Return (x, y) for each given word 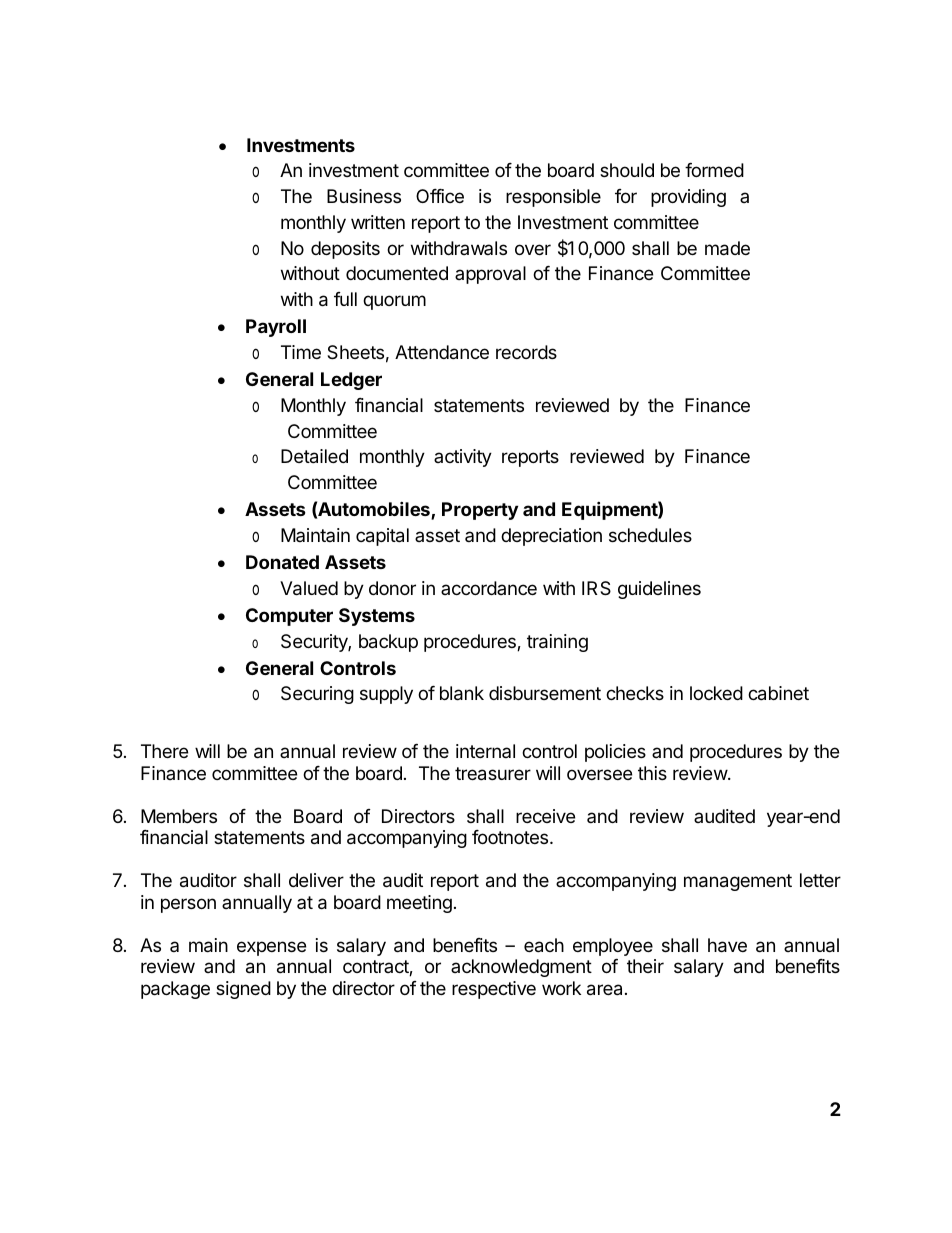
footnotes (511, 837)
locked (716, 693)
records (526, 352)
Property (480, 511)
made (727, 248)
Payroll (276, 328)
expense (271, 948)
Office (440, 196)
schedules (650, 535)
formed (714, 170)
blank (462, 693)
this (652, 773)
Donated (282, 562)
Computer (289, 617)
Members (179, 816)
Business (364, 196)
